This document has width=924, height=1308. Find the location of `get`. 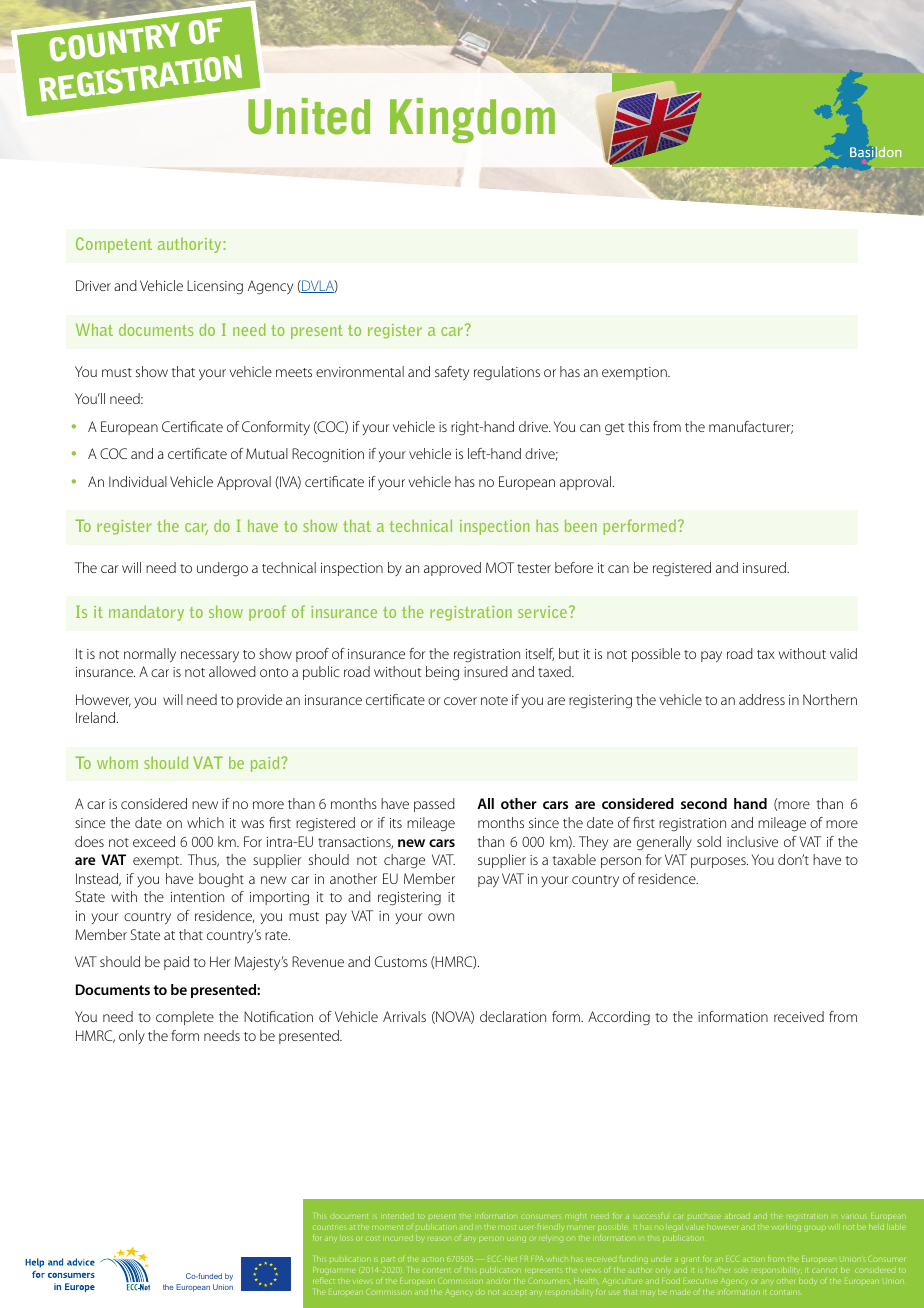

get is located at coordinates (614, 429).
